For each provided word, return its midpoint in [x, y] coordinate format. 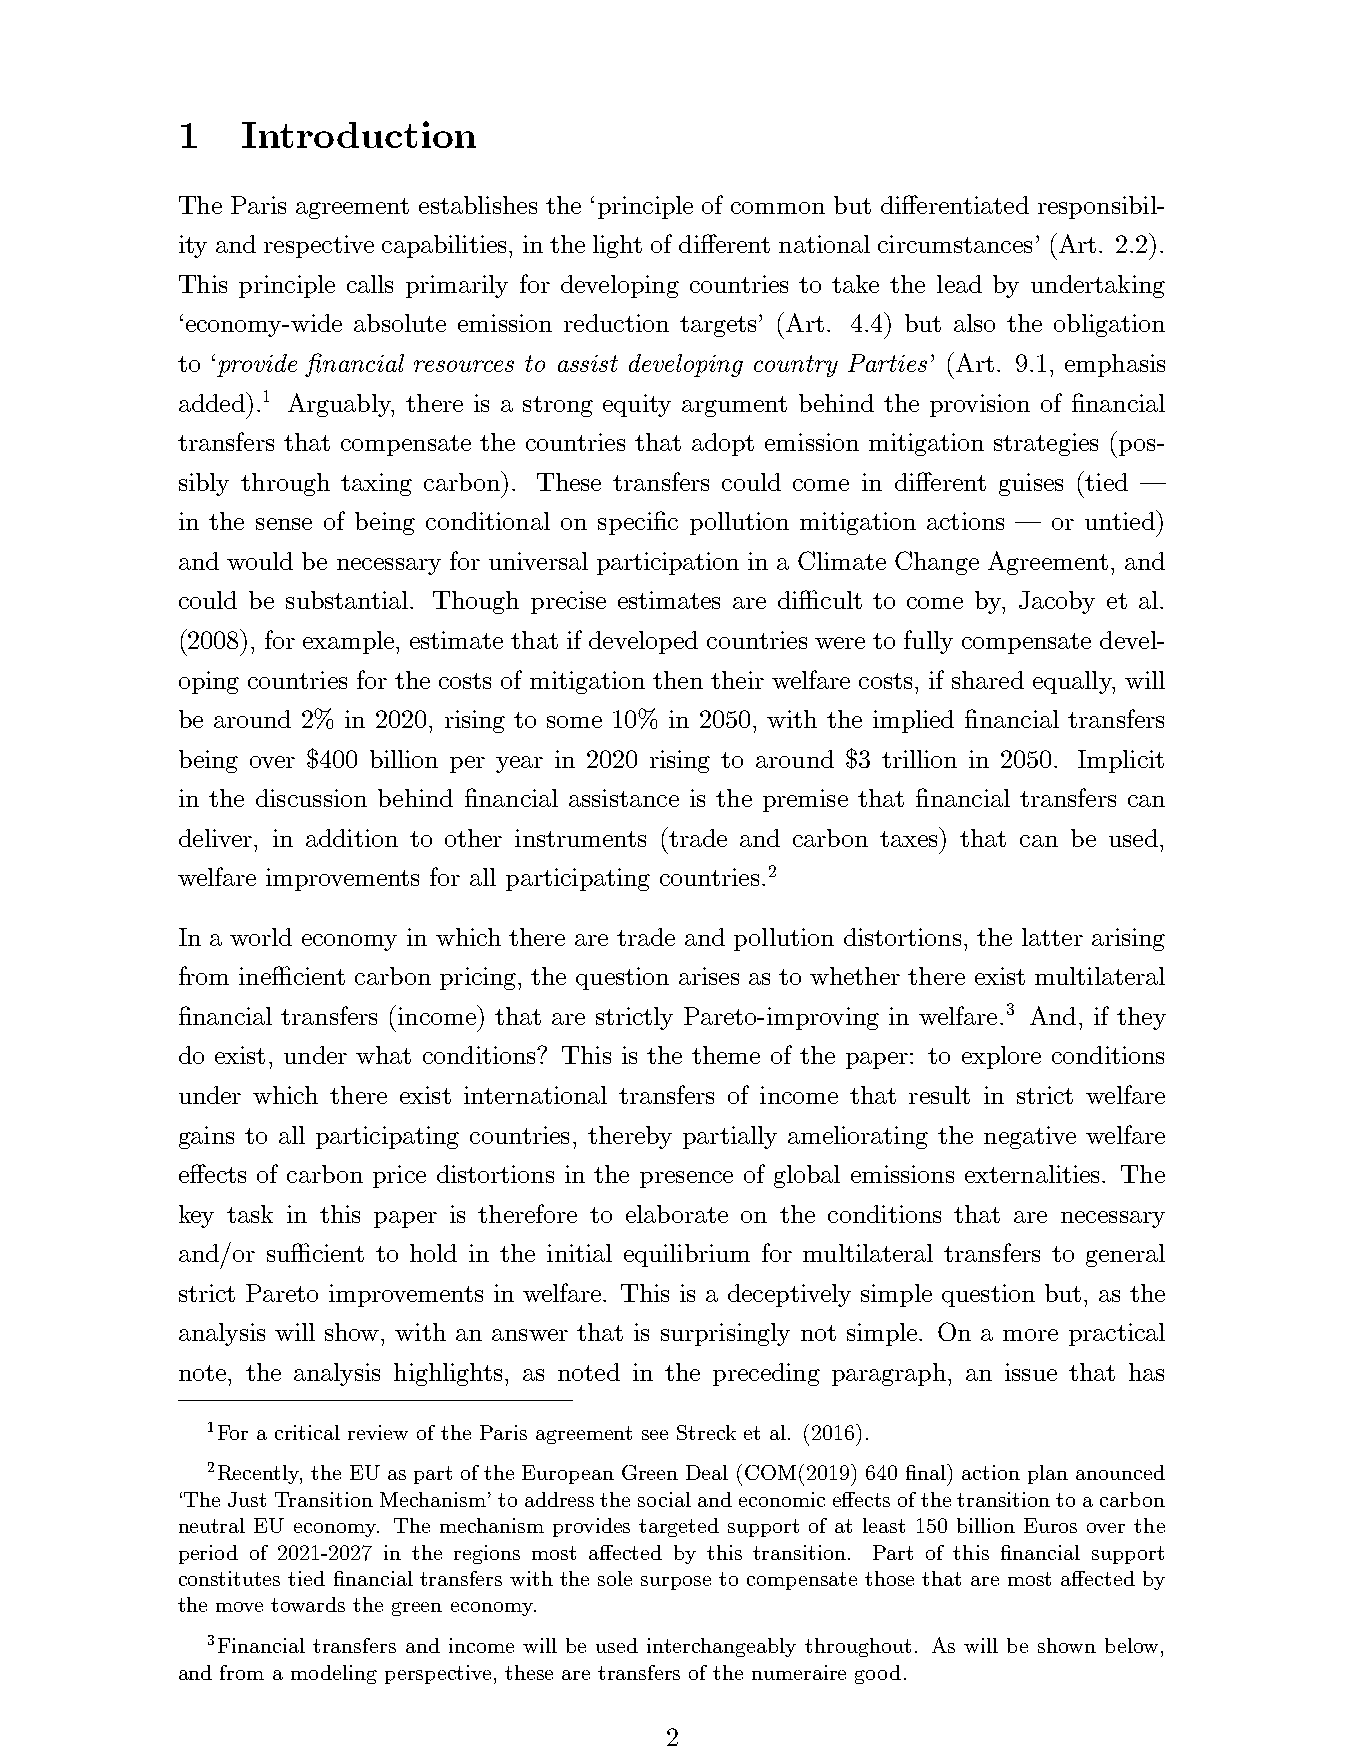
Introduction [359, 134]
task [250, 1214]
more [1030, 1335]
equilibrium [687, 1255]
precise [568, 602]
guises [1031, 484]
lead [959, 284]
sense [284, 524]
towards [308, 1604]
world [261, 937]
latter [1052, 937]
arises [709, 976]
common [778, 208]
